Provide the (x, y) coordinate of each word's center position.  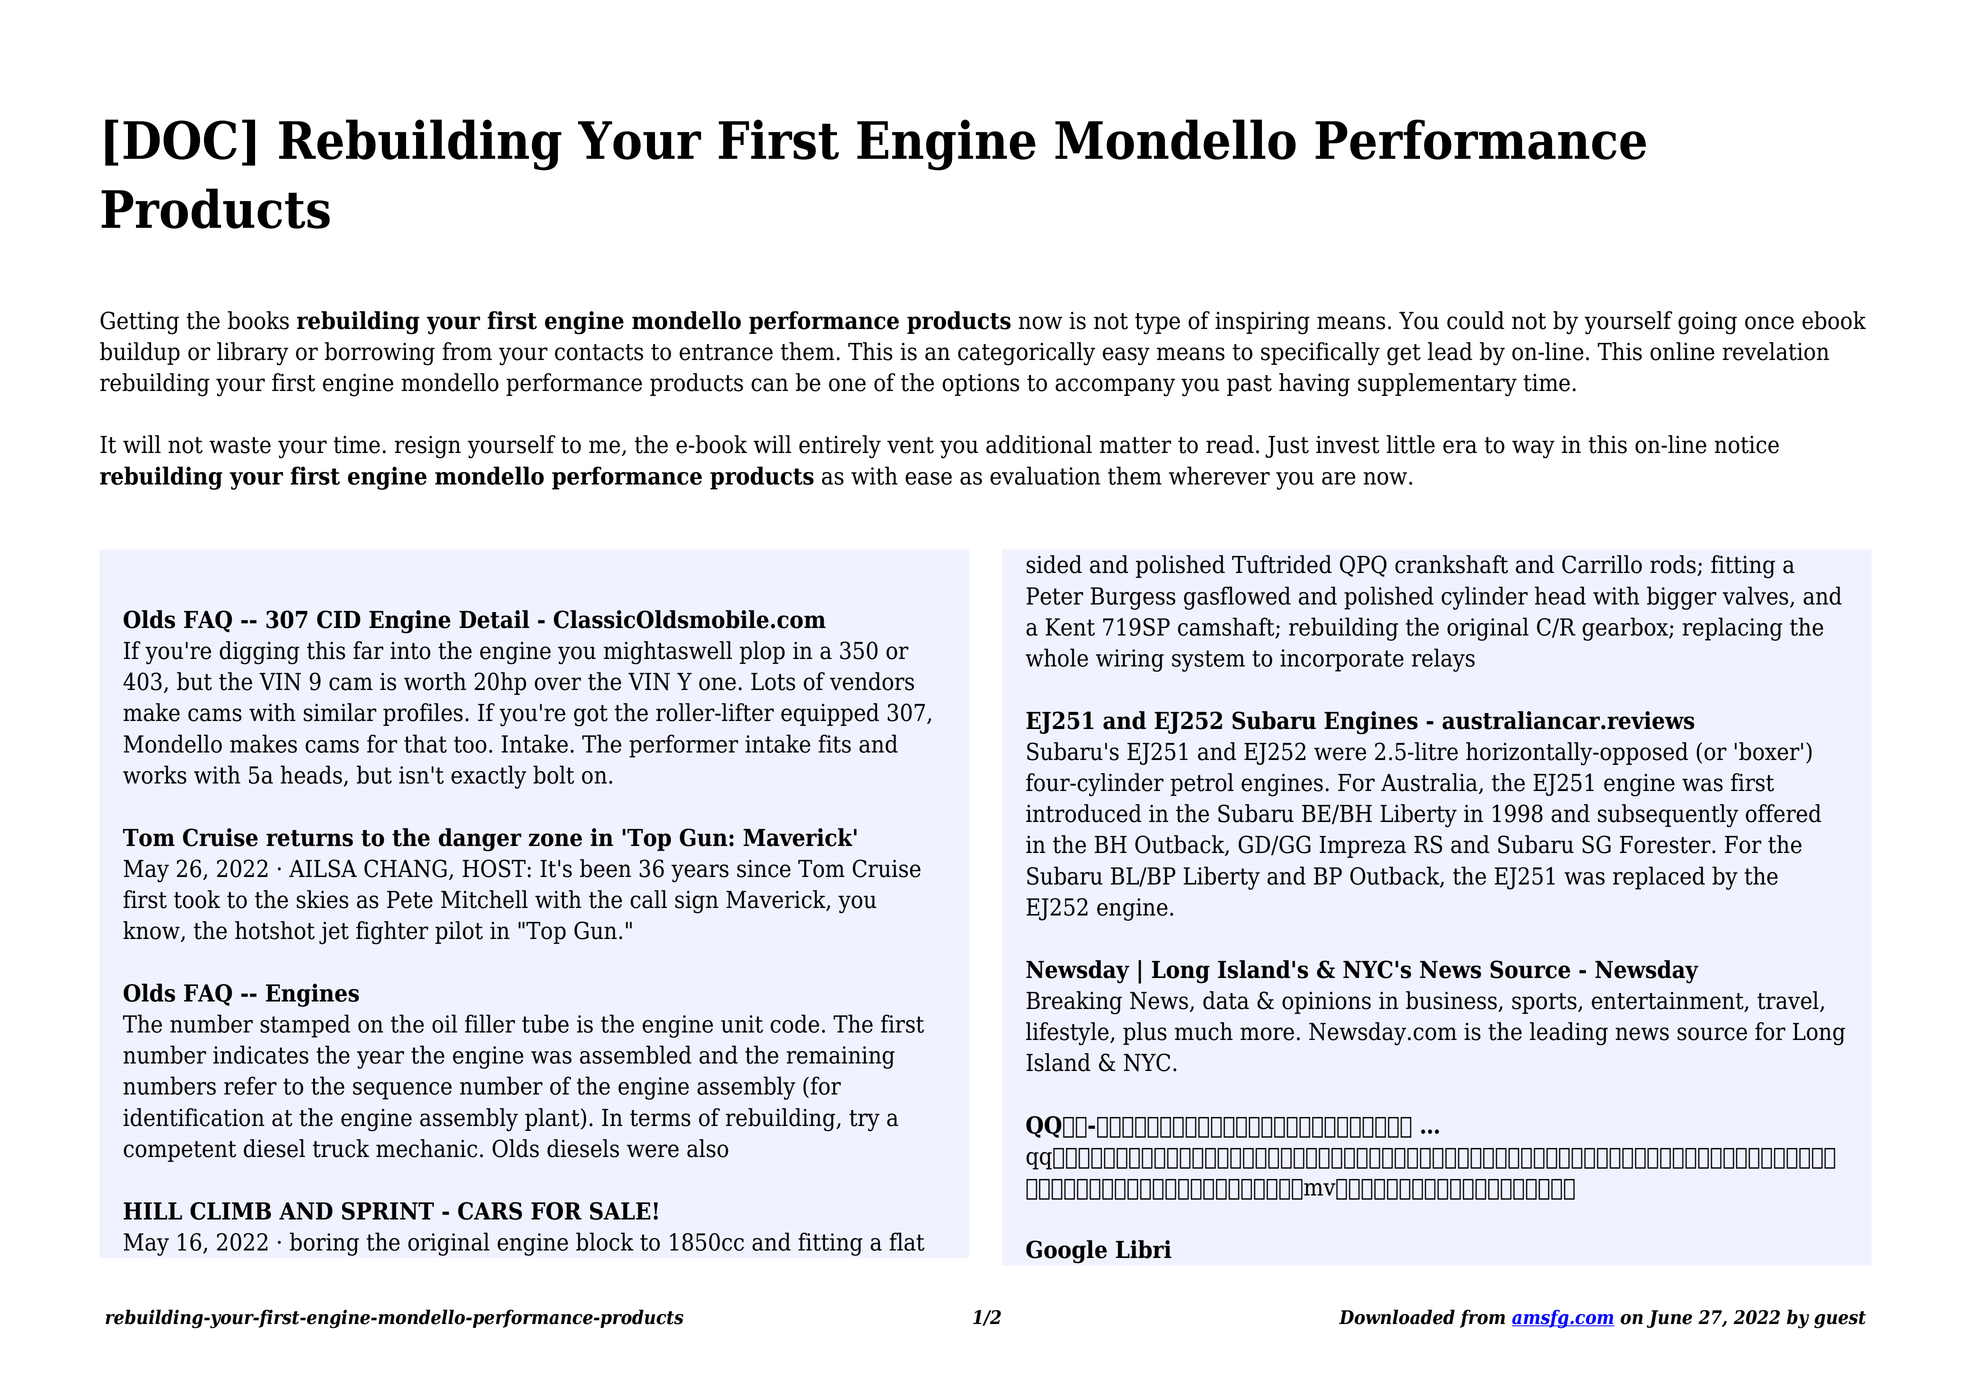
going (1707, 323)
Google (1066, 1252)
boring (324, 1244)
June (1669, 1319)
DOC (180, 140)
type (1157, 324)
